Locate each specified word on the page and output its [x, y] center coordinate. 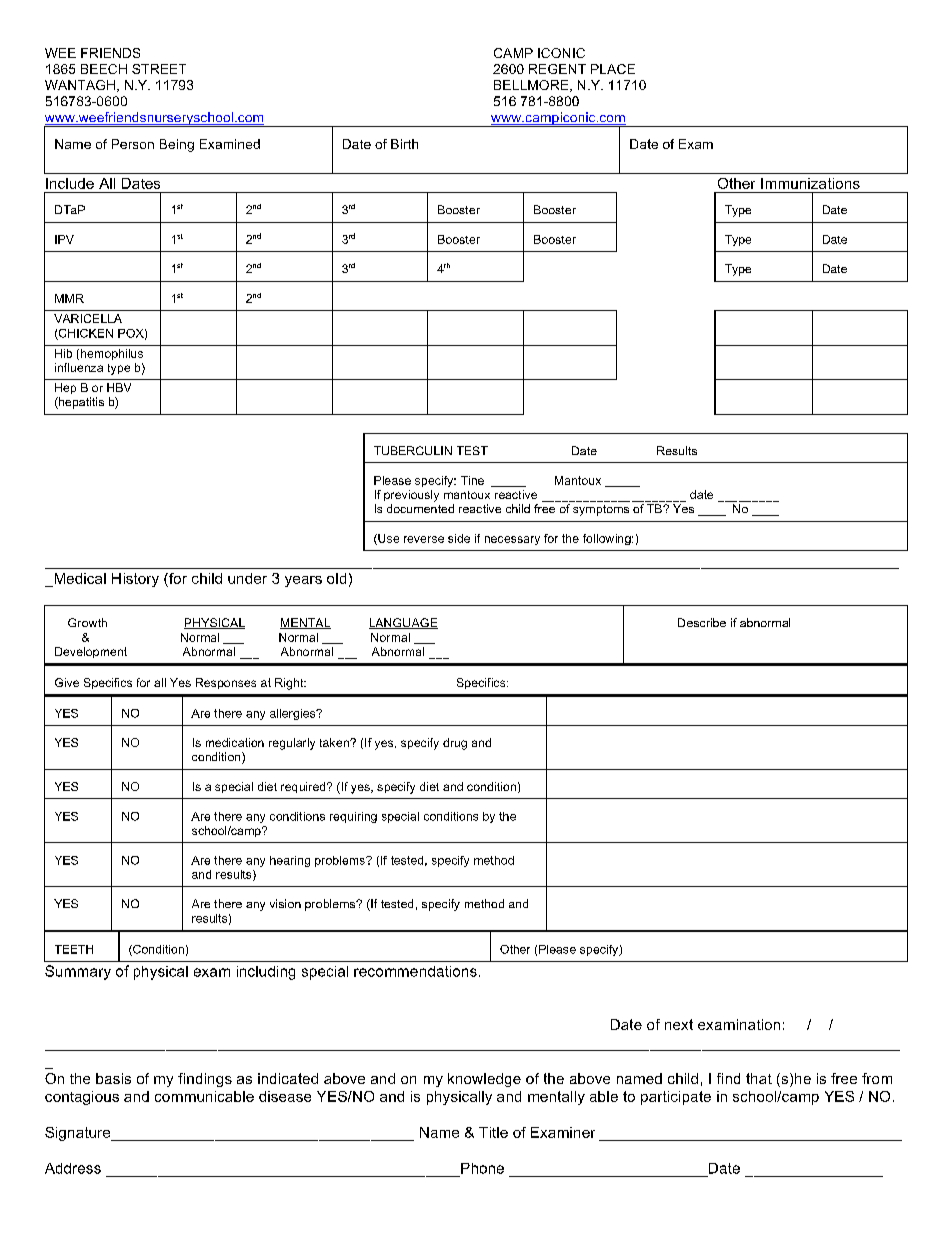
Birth [404, 144]
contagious [82, 1098]
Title [493, 1132]
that [759, 1078]
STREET [159, 69]
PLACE [613, 69]
